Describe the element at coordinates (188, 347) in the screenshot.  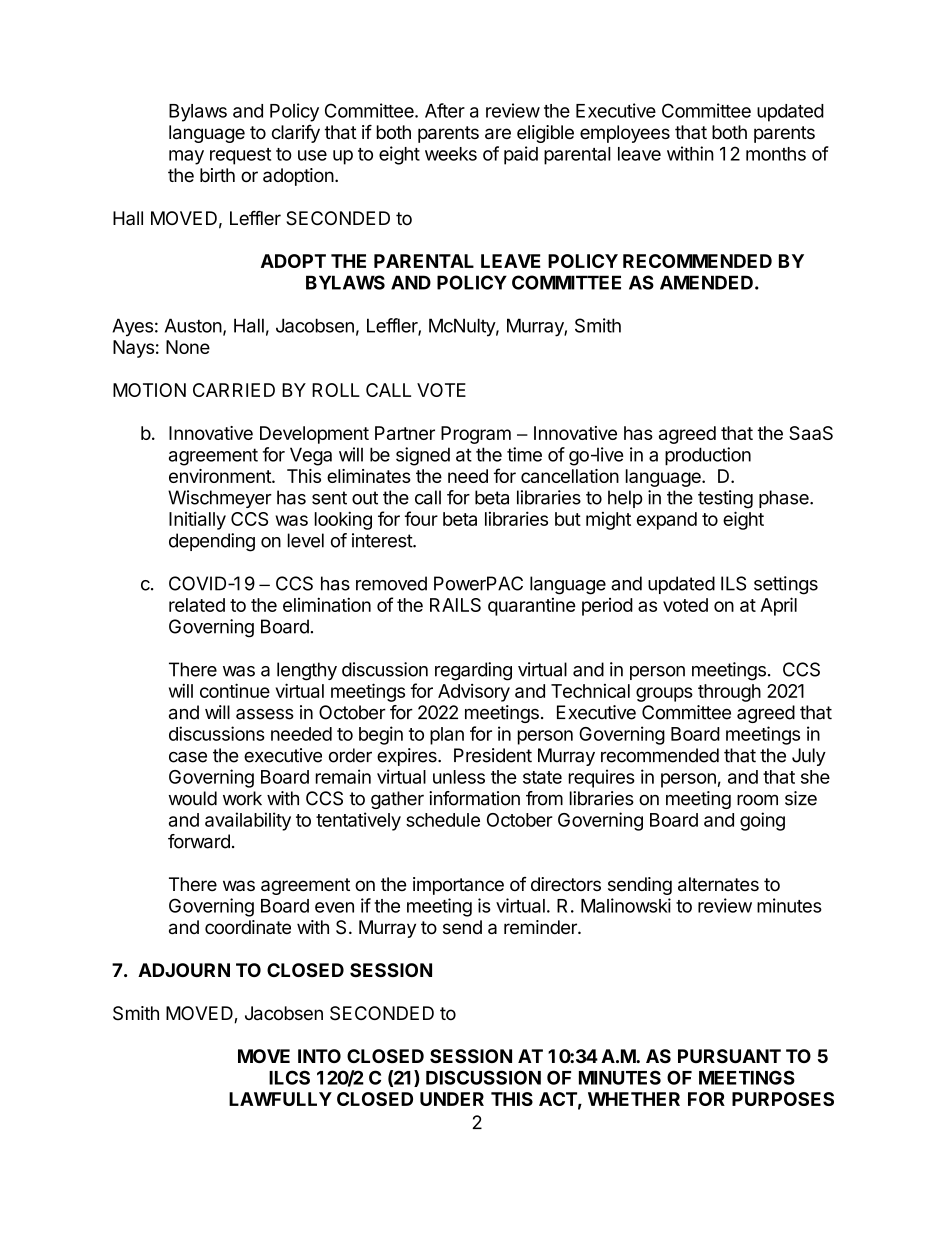
I see `None` at that location.
